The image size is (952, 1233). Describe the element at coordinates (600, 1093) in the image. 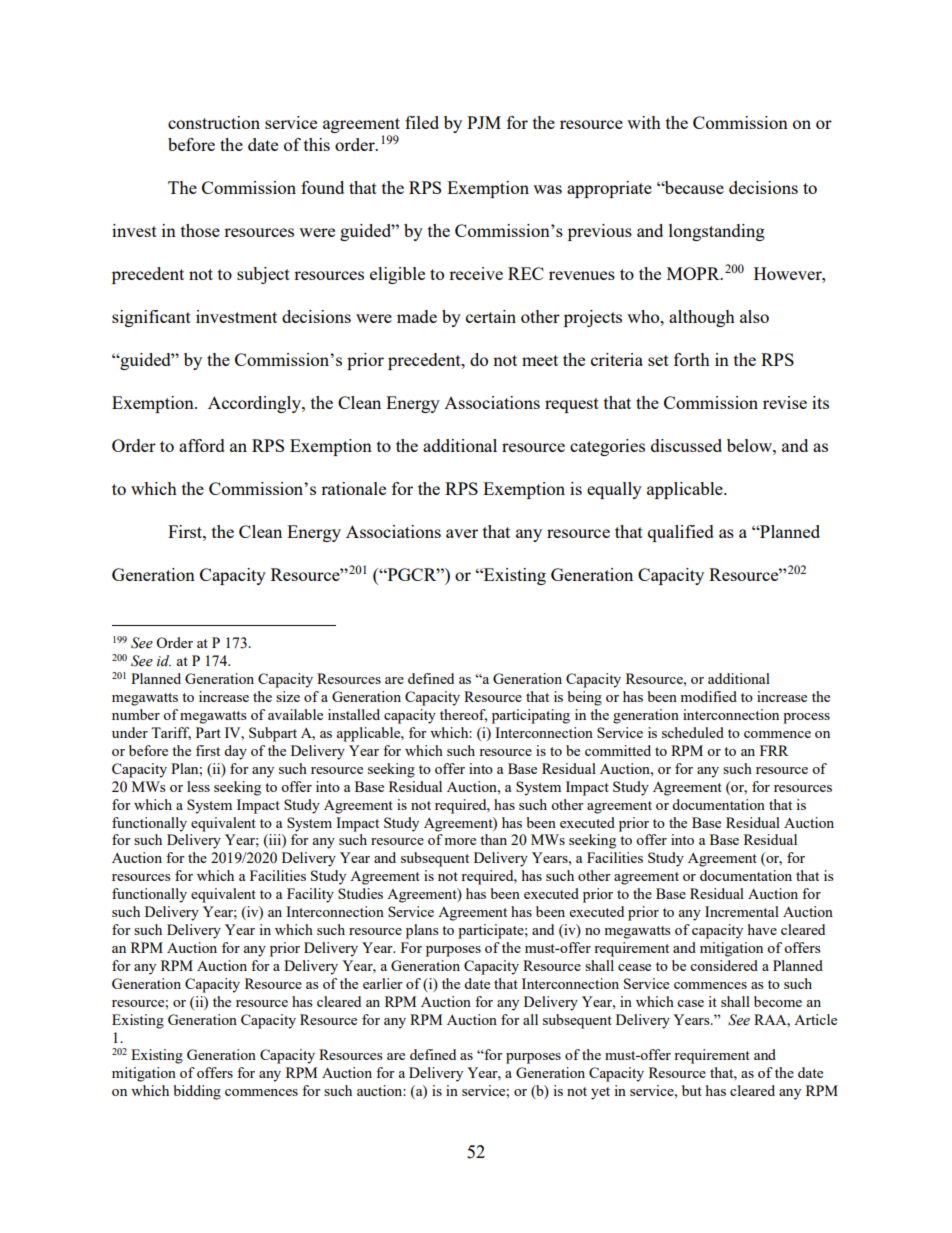

I see `yet` at that location.
